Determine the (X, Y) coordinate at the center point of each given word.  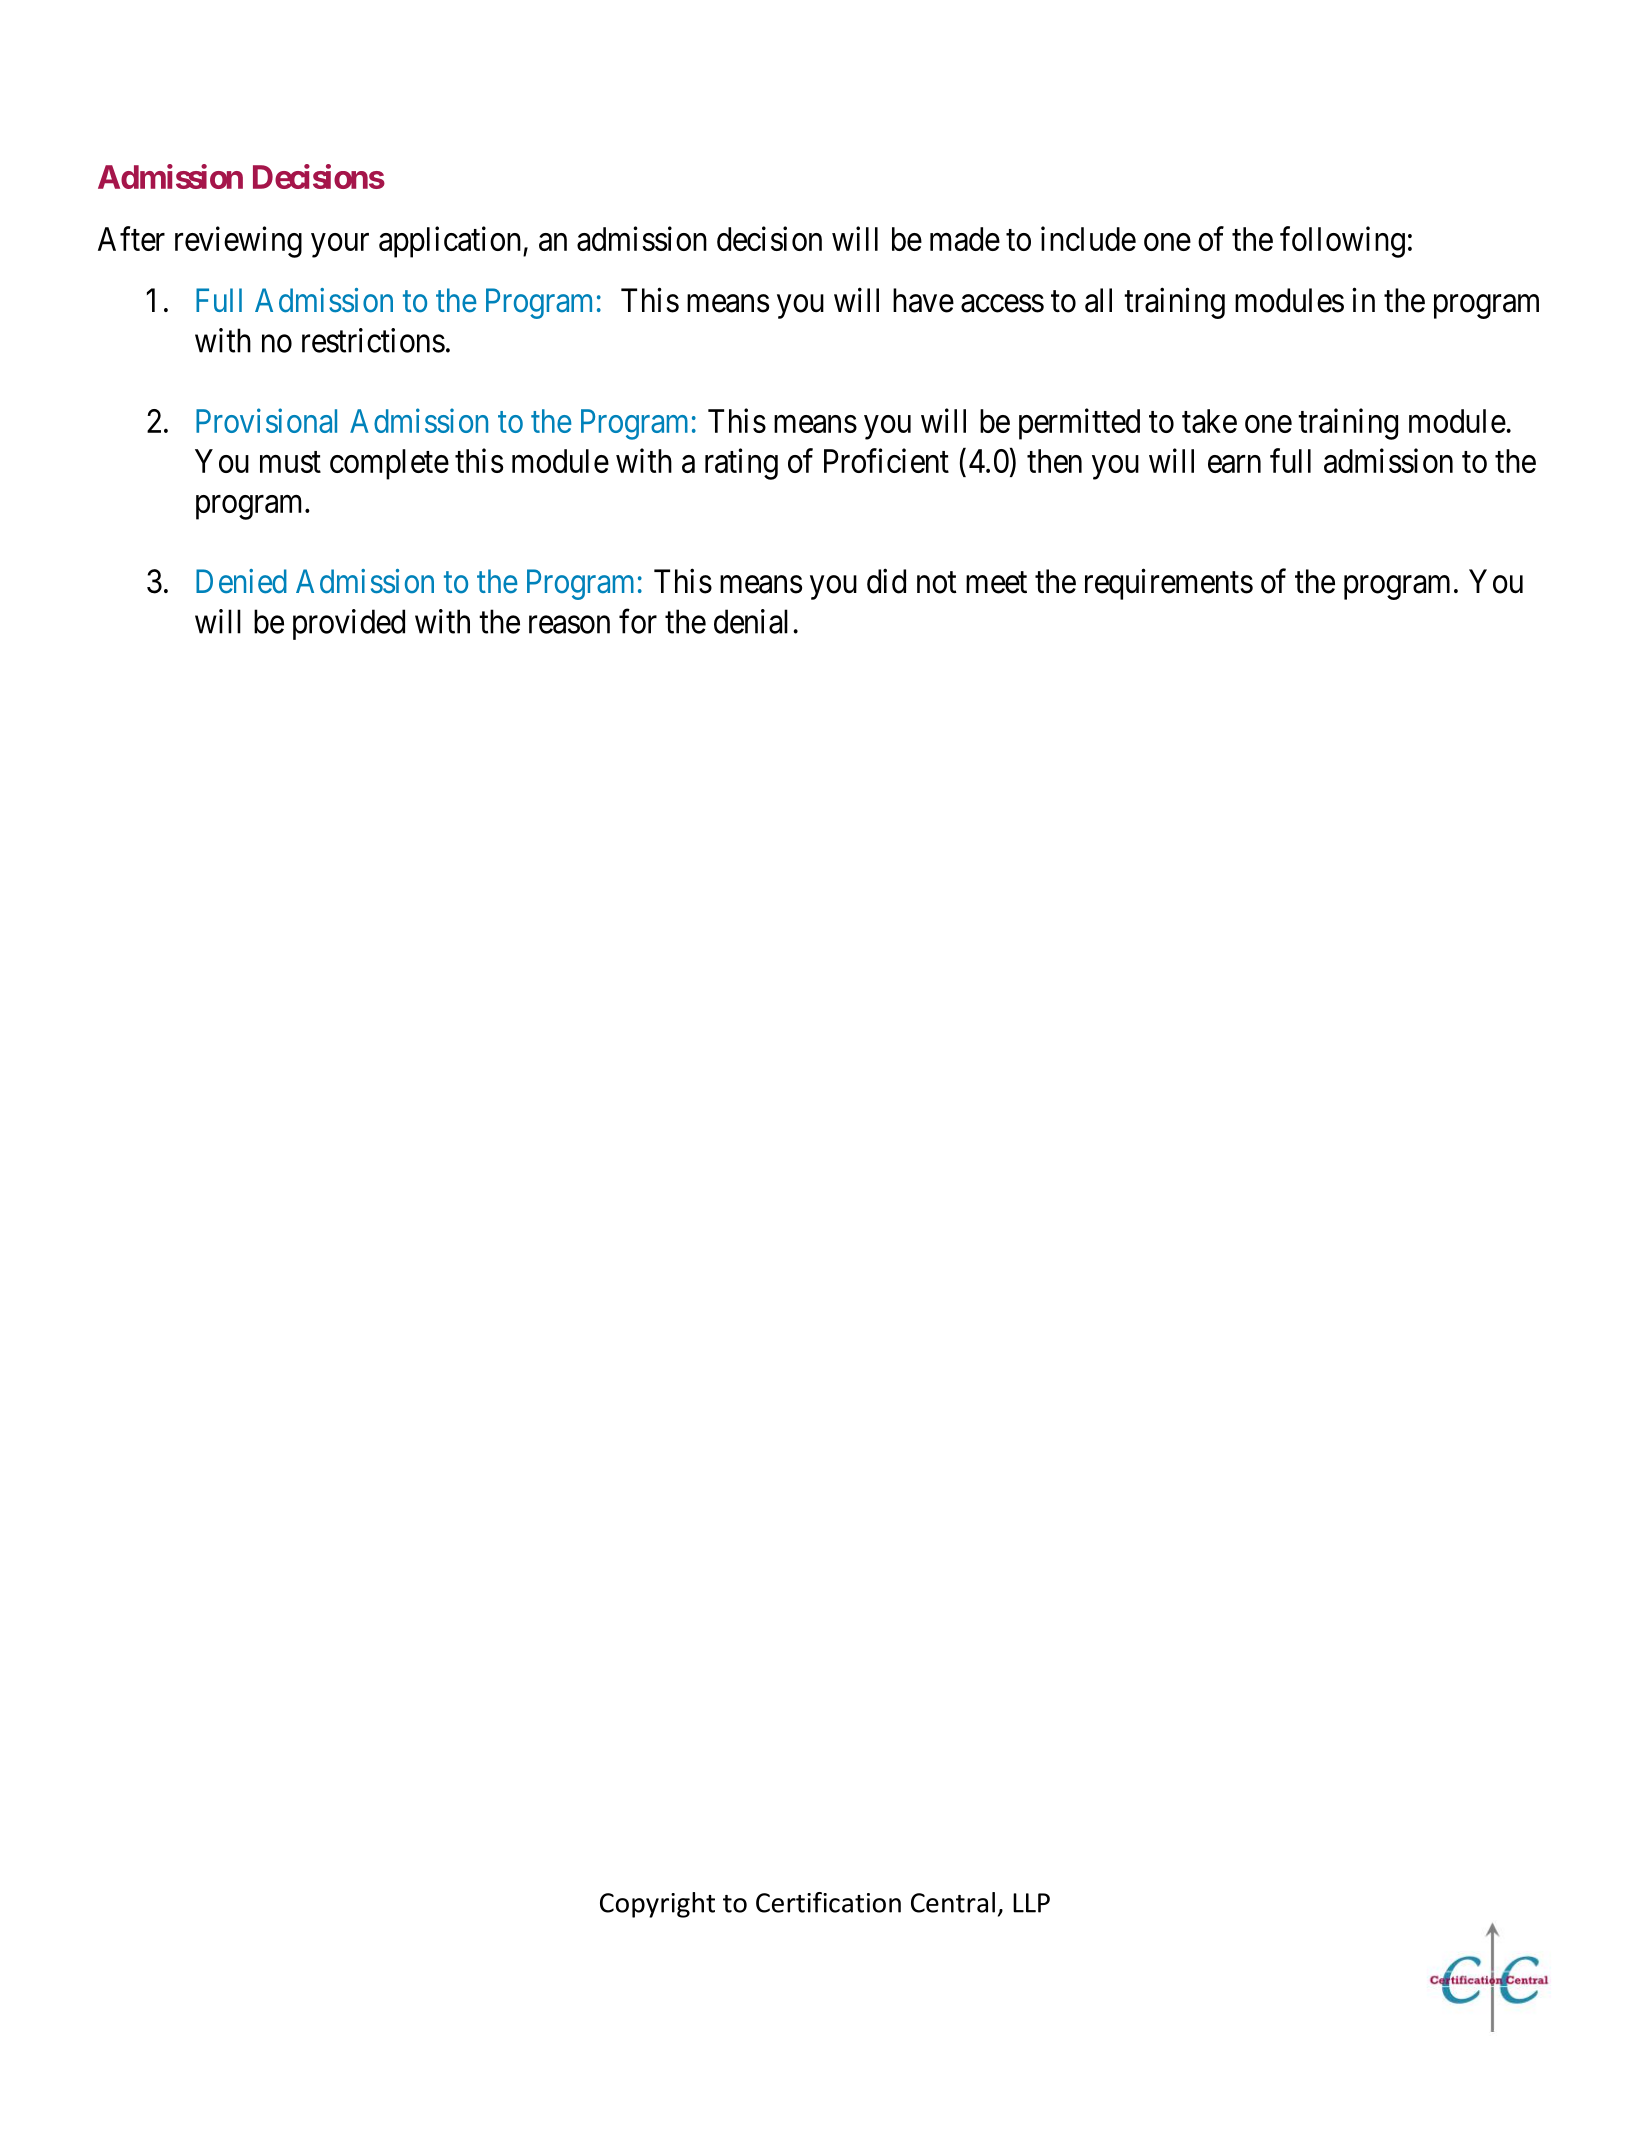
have (923, 300)
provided (349, 624)
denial (751, 621)
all (1098, 300)
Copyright (657, 1905)
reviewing (238, 242)
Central (953, 1902)
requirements (1169, 584)
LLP (1031, 1903)
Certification (828, 1902)
